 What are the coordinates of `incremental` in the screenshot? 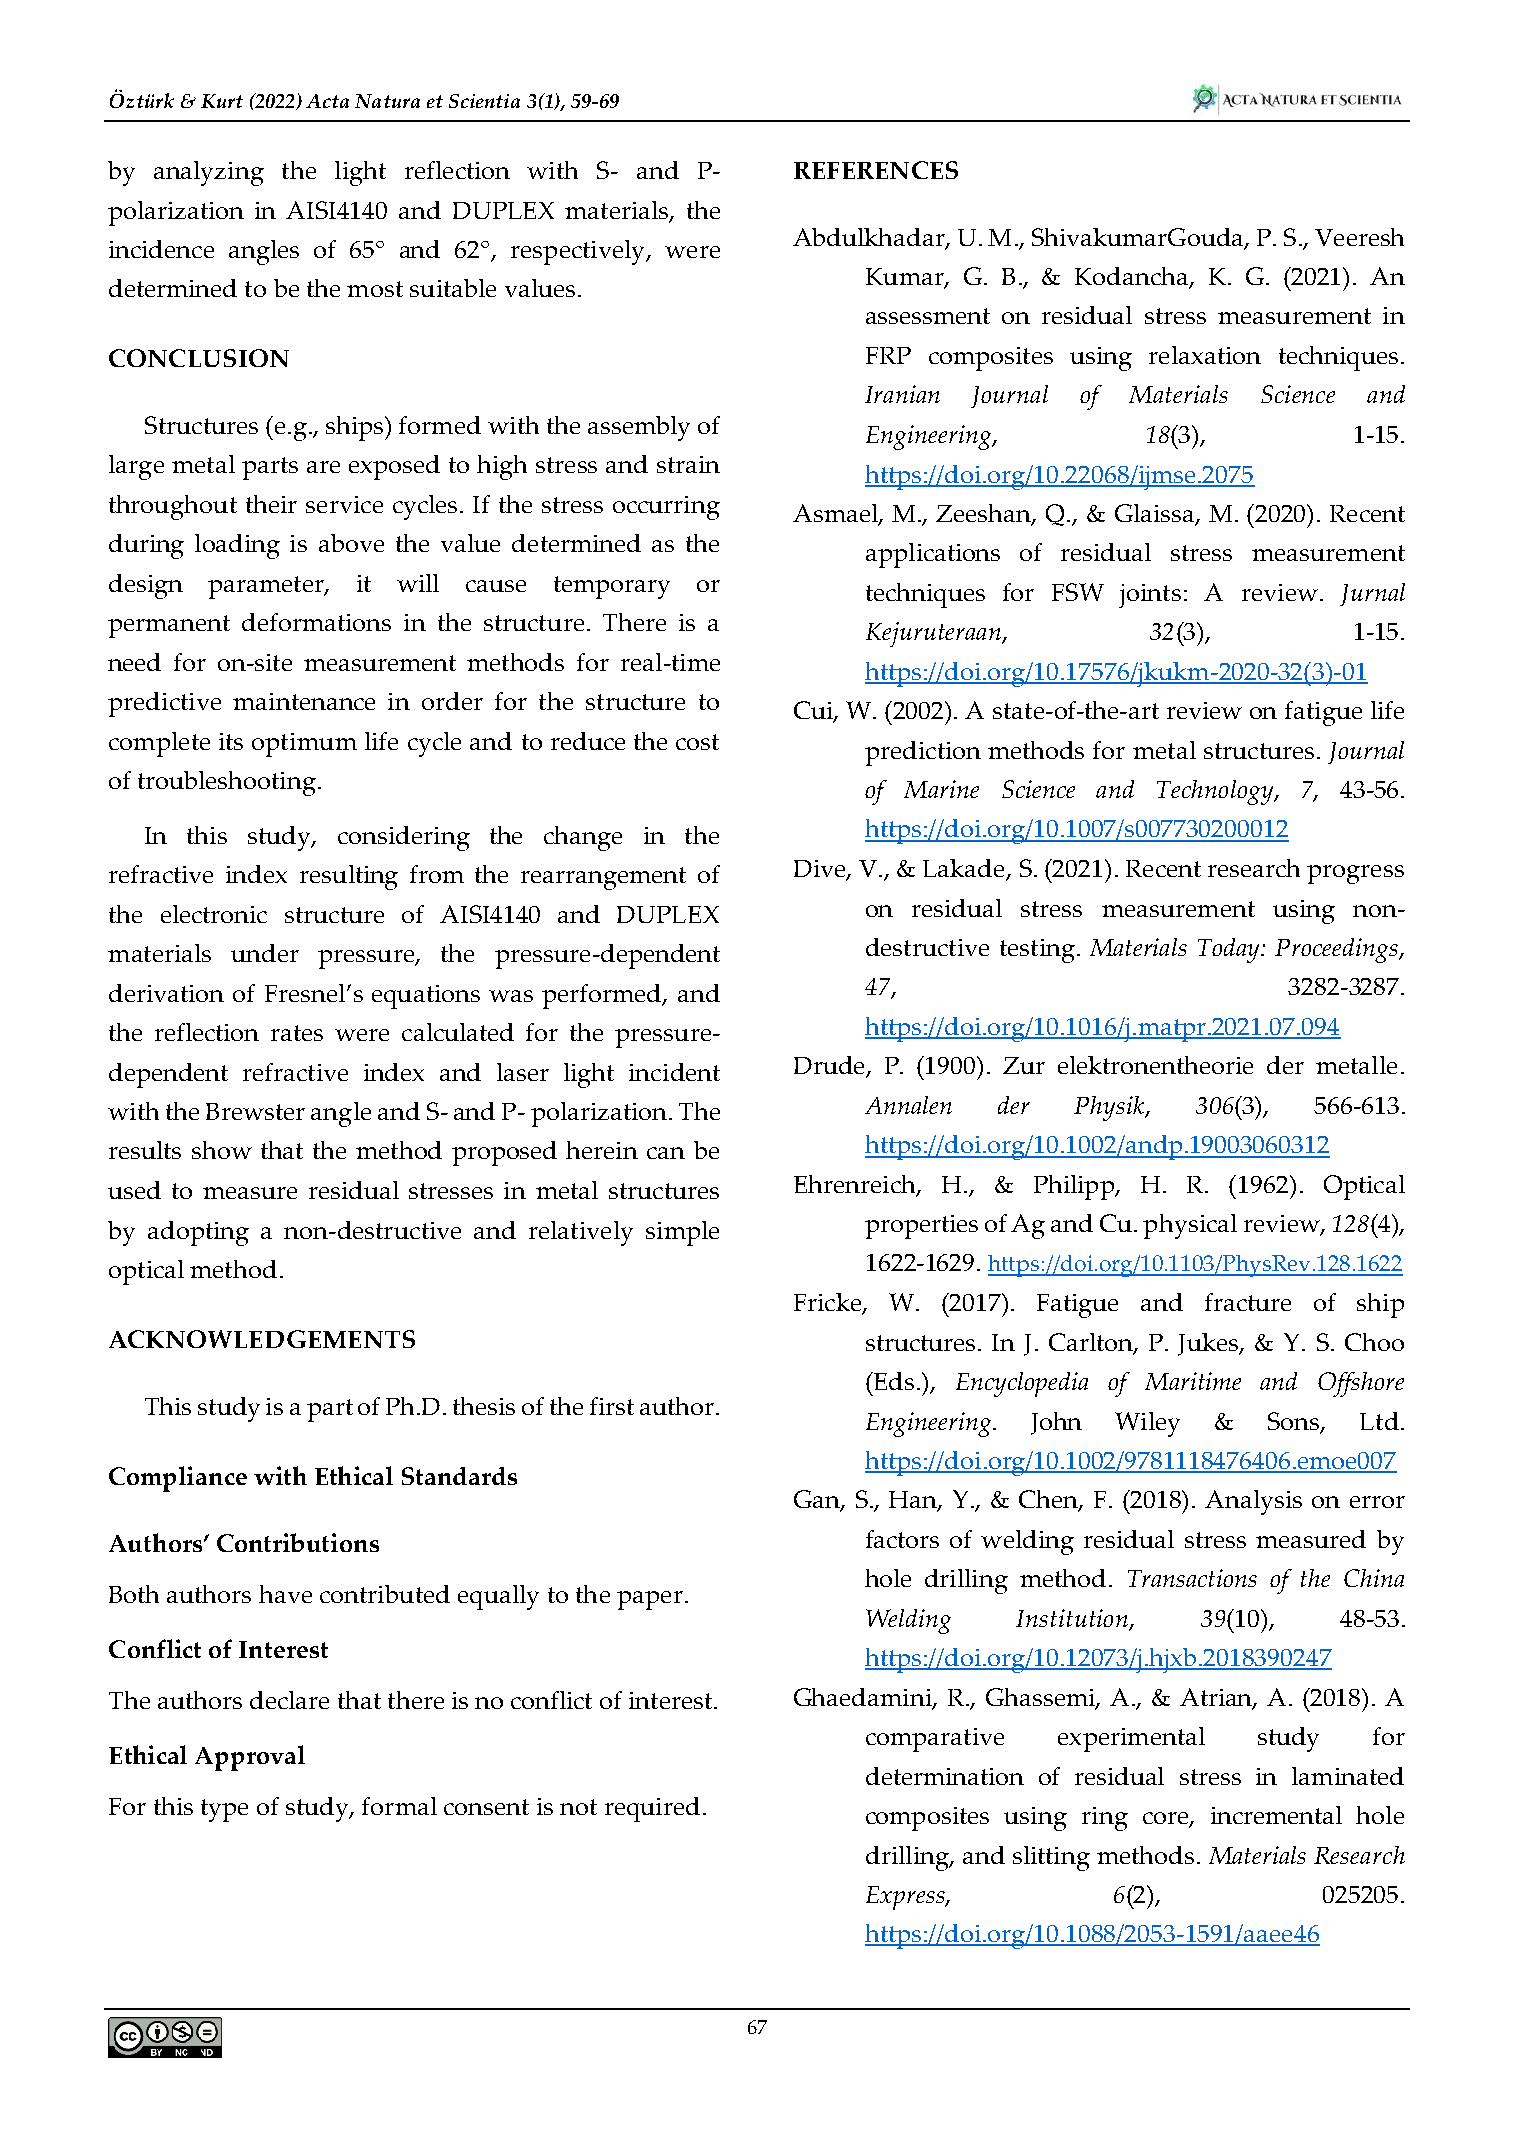 It's located at (1276, 1815).
